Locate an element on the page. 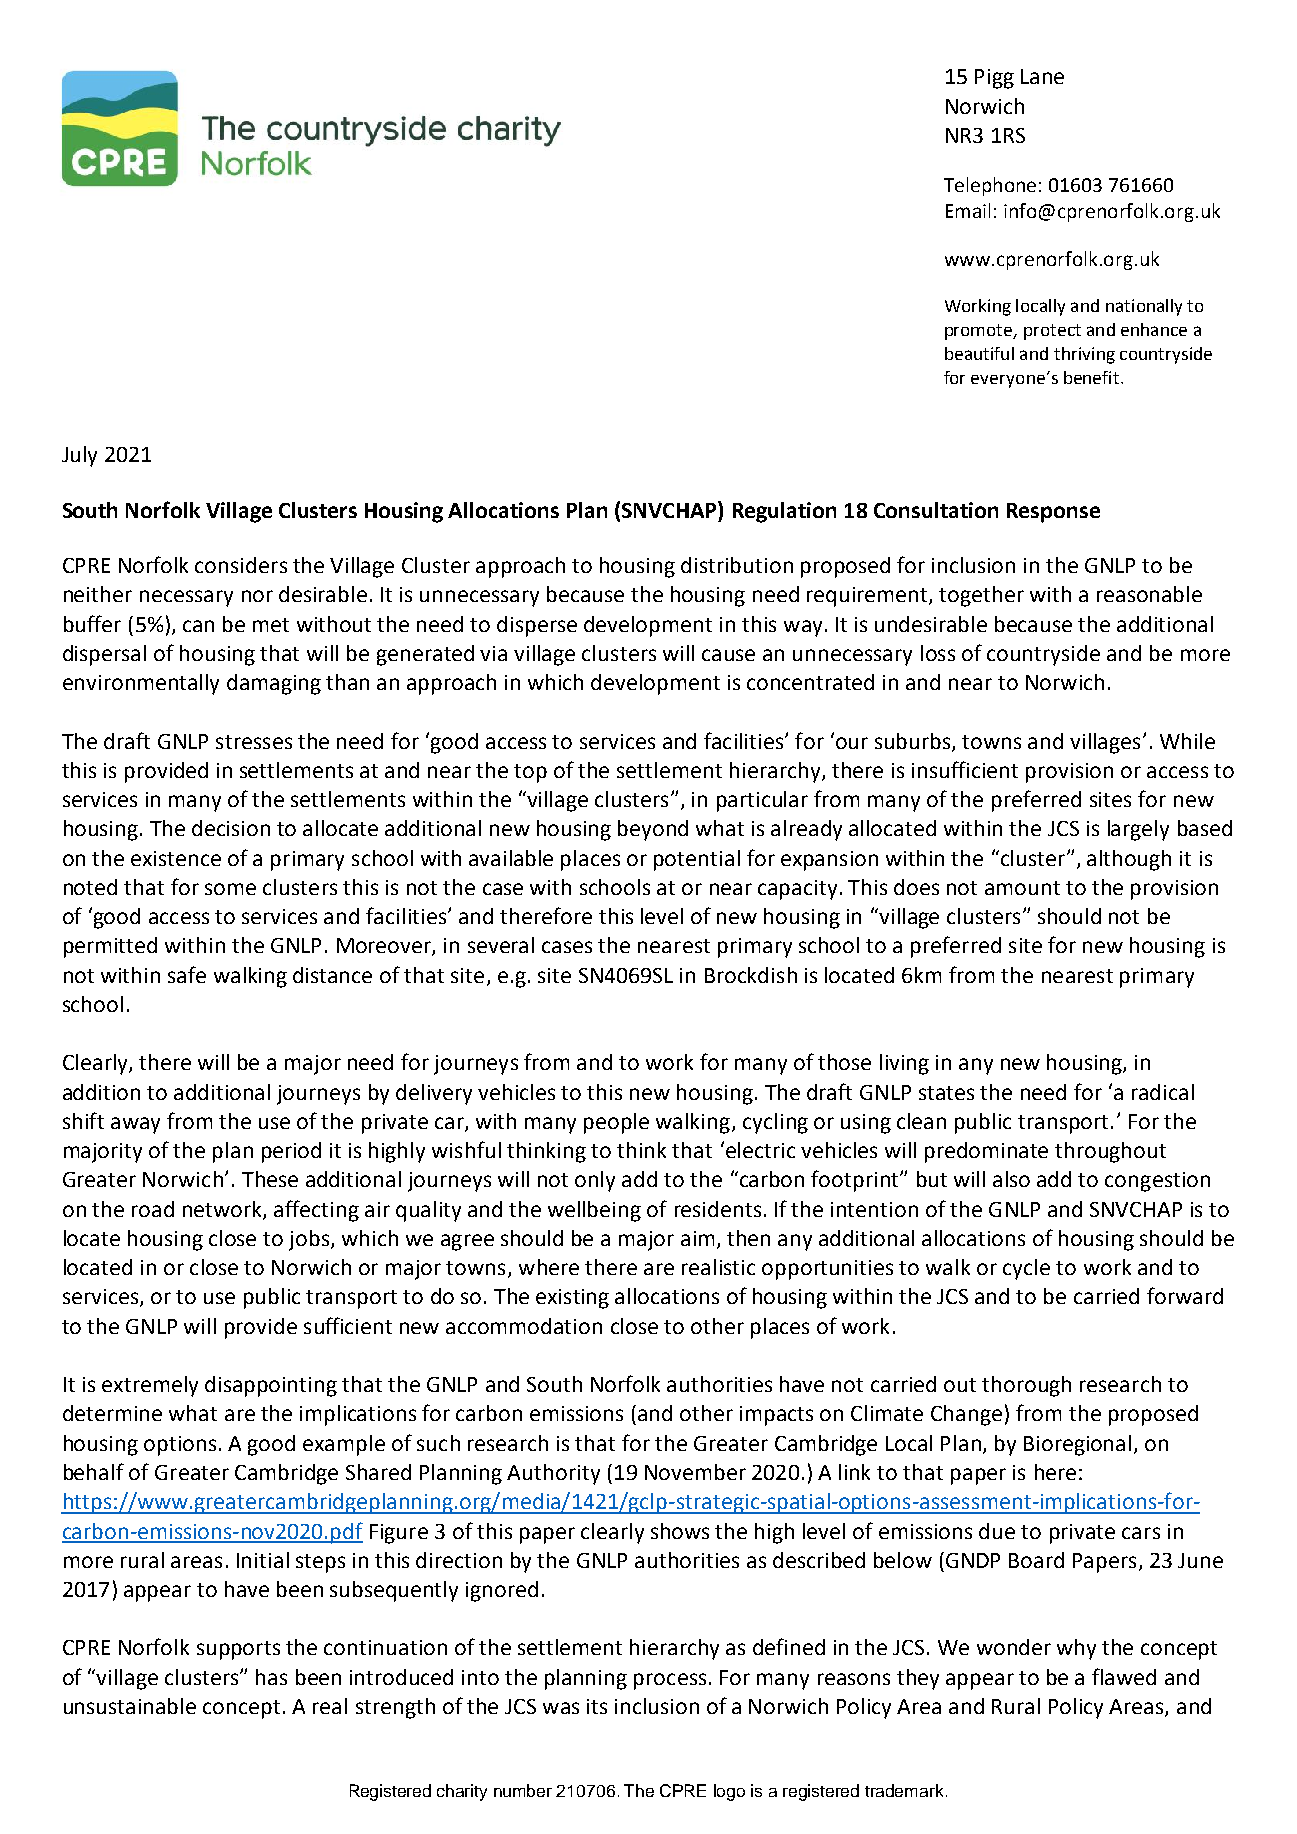  potential is located at coordinates (697, 860).
